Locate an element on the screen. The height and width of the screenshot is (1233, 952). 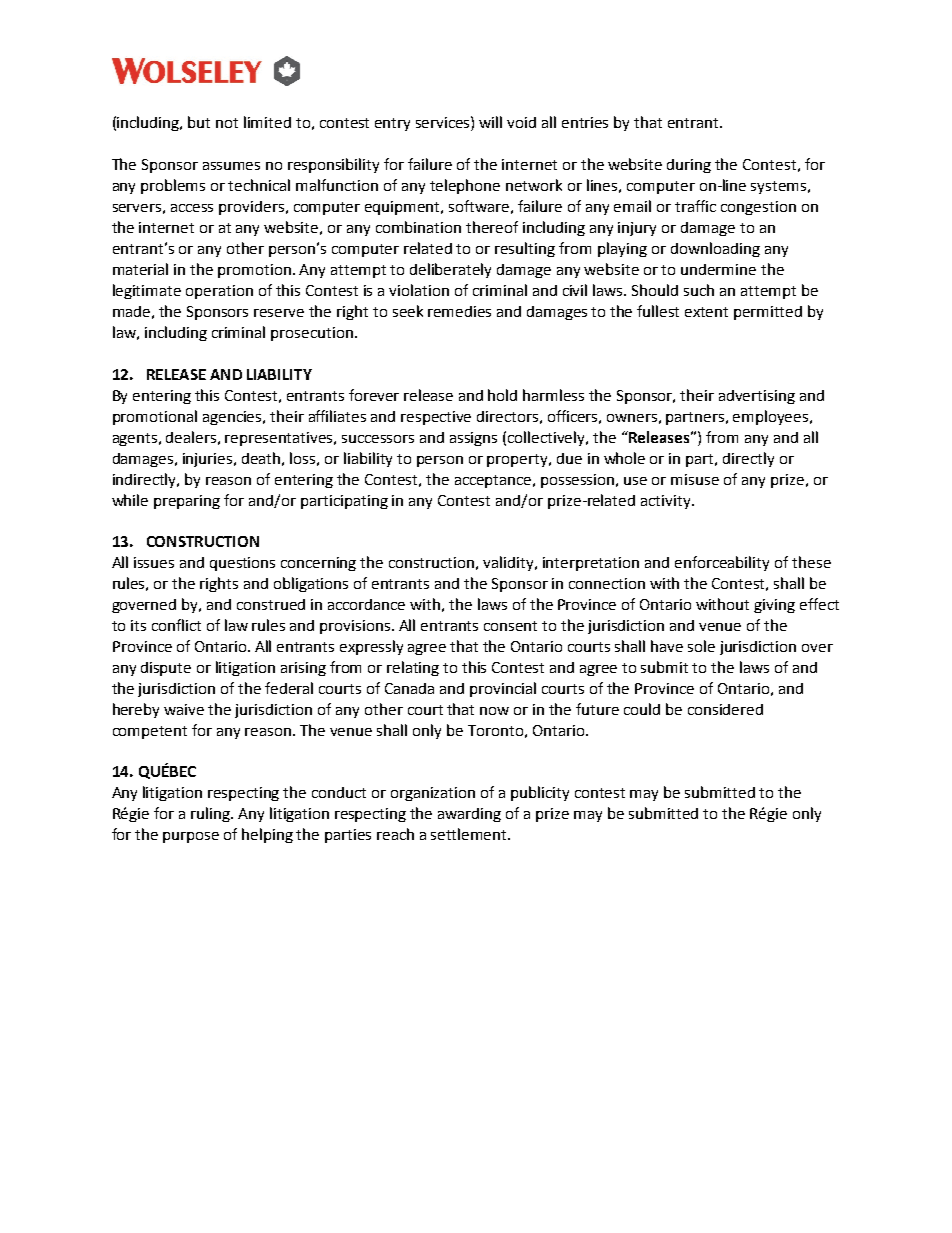
assigns is located at coordinates (473, 439).
